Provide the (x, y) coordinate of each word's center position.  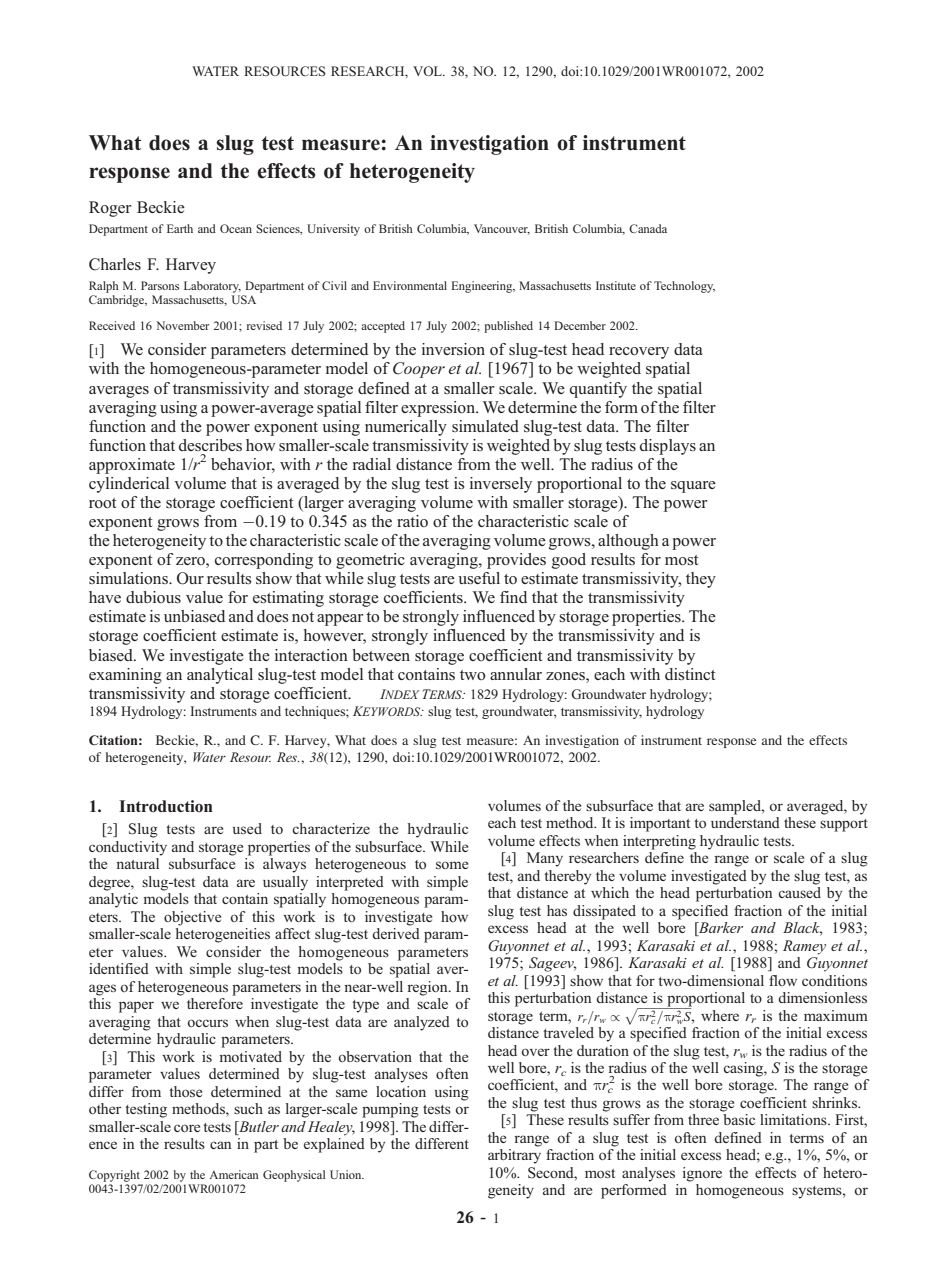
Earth (180, 228)
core (187, 1128)
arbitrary (514, 1156)
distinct (690, 674)
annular (516, 674)
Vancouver (502, 229)
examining (125, 676)
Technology (684, 287)
